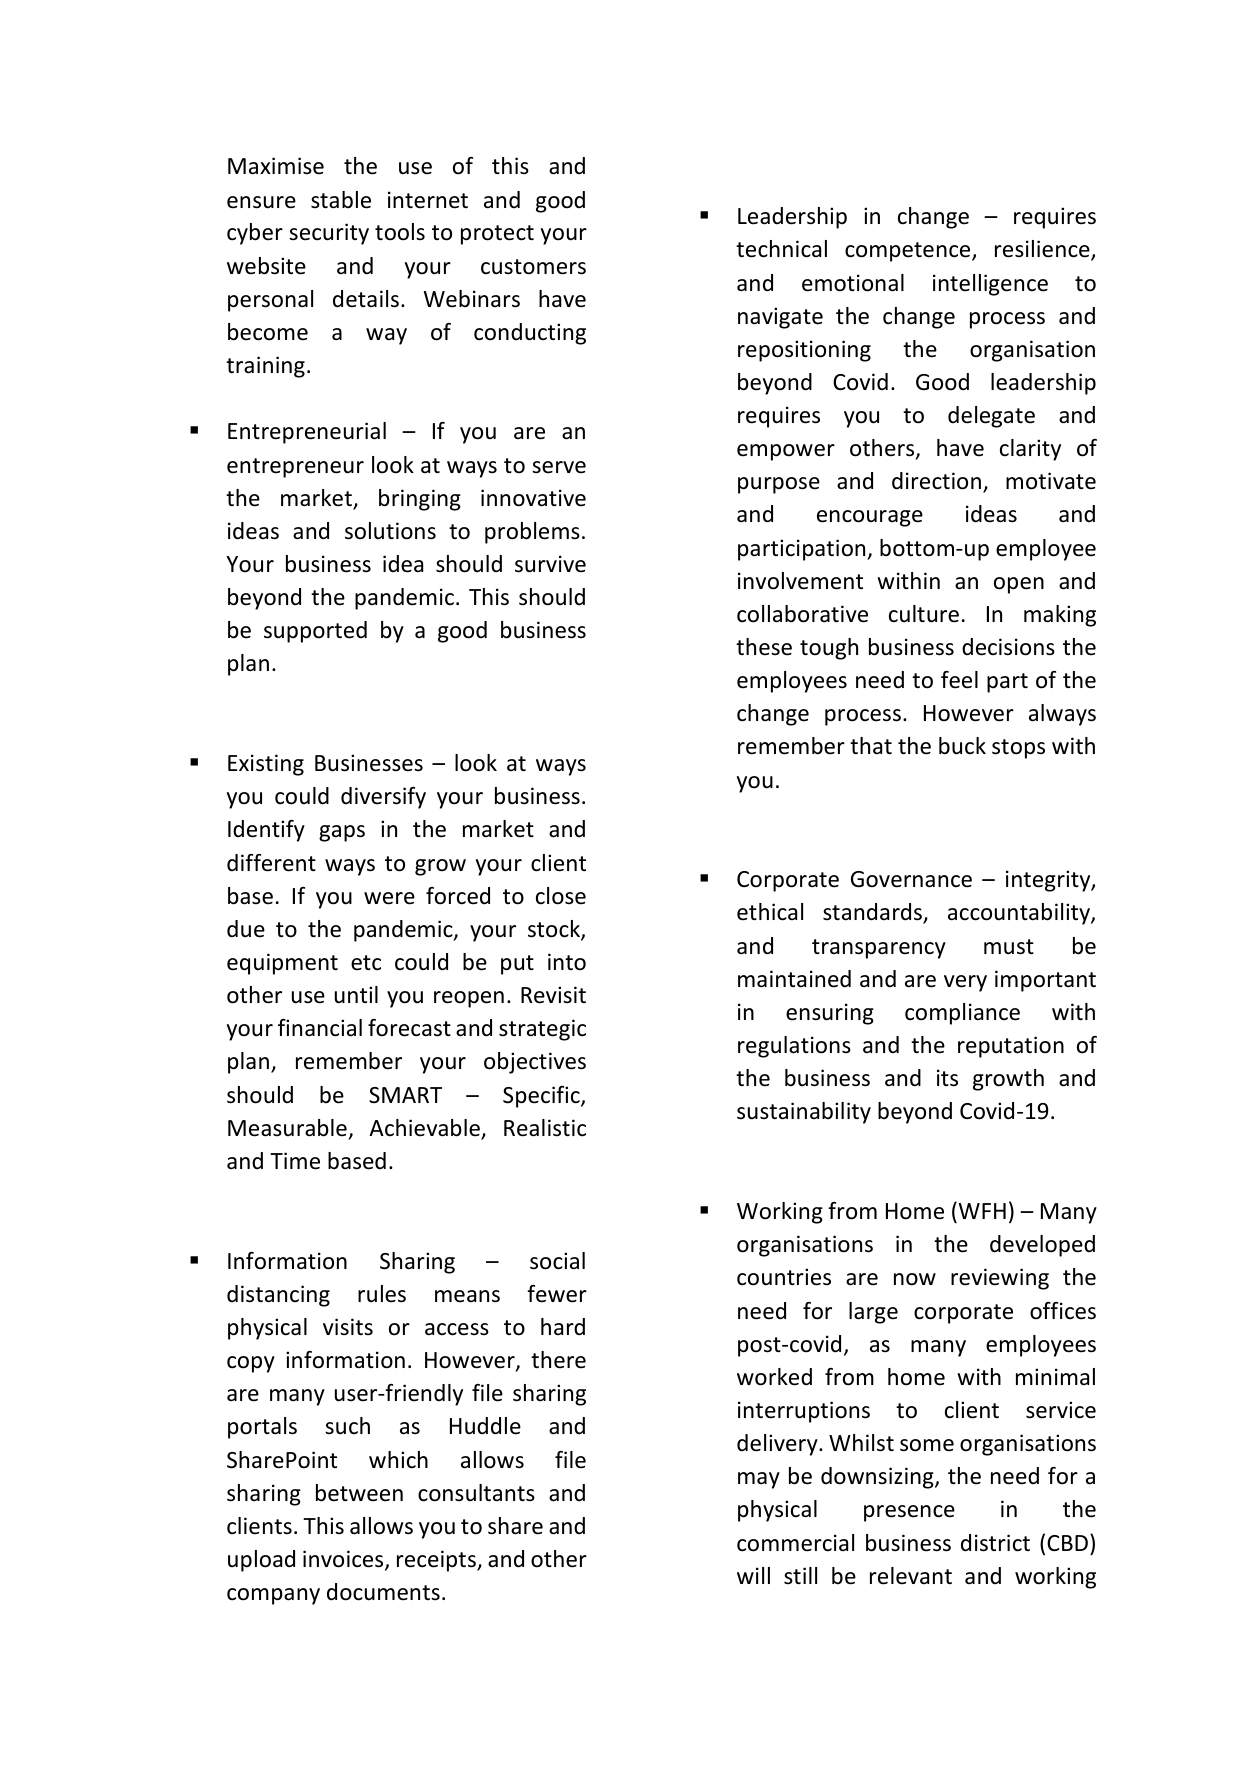  What do you see at coordinates (344, 1560) in the page?
I see `invoices` at bounding box center [344, 1560].
